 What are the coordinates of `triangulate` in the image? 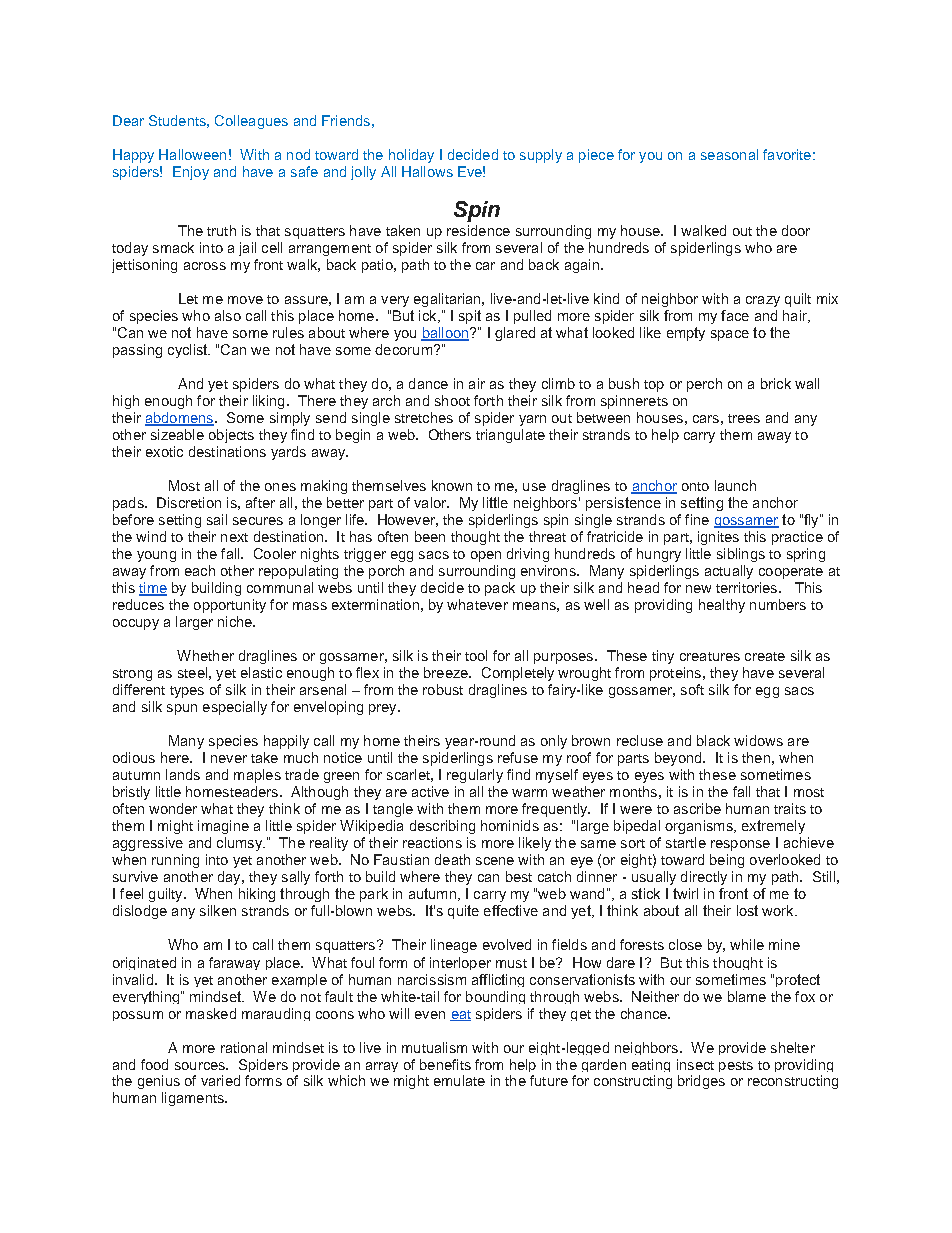 It's located at (510, 436).
